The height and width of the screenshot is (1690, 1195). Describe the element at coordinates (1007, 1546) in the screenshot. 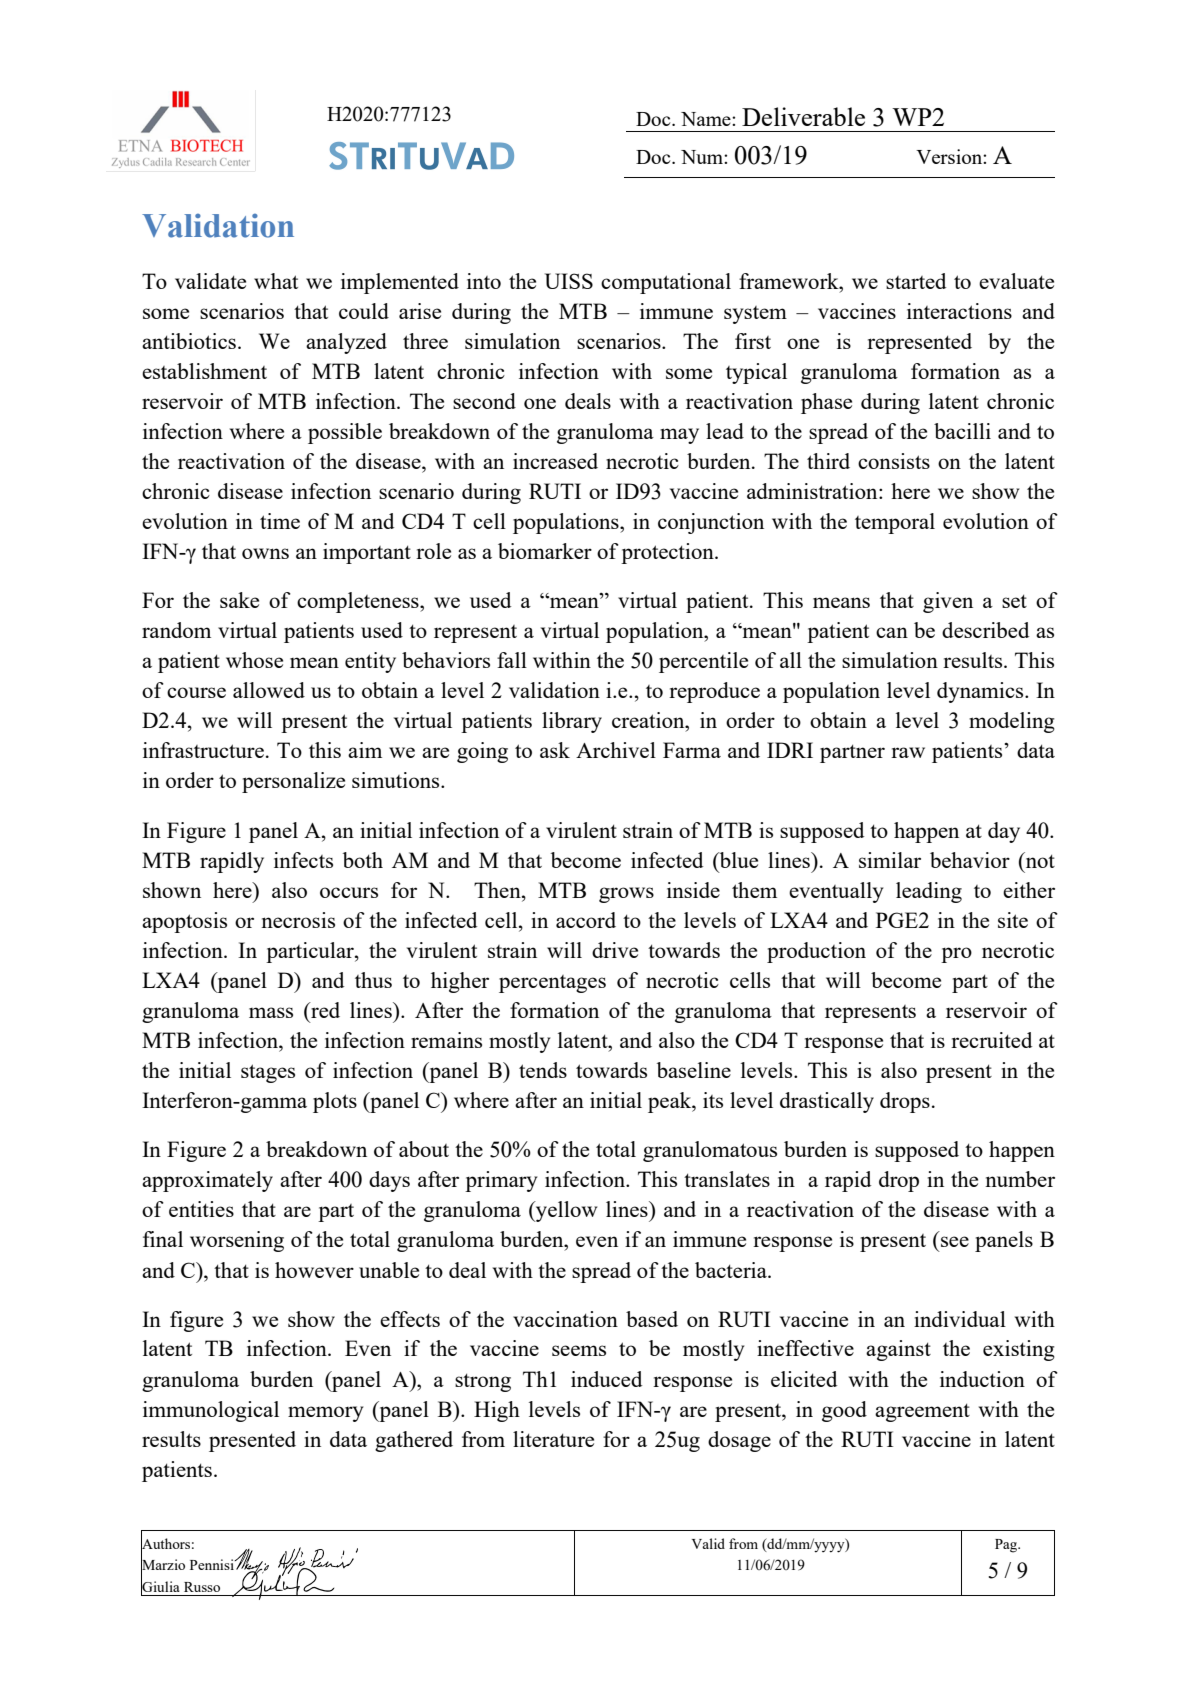

I see `Pag` at that location.
